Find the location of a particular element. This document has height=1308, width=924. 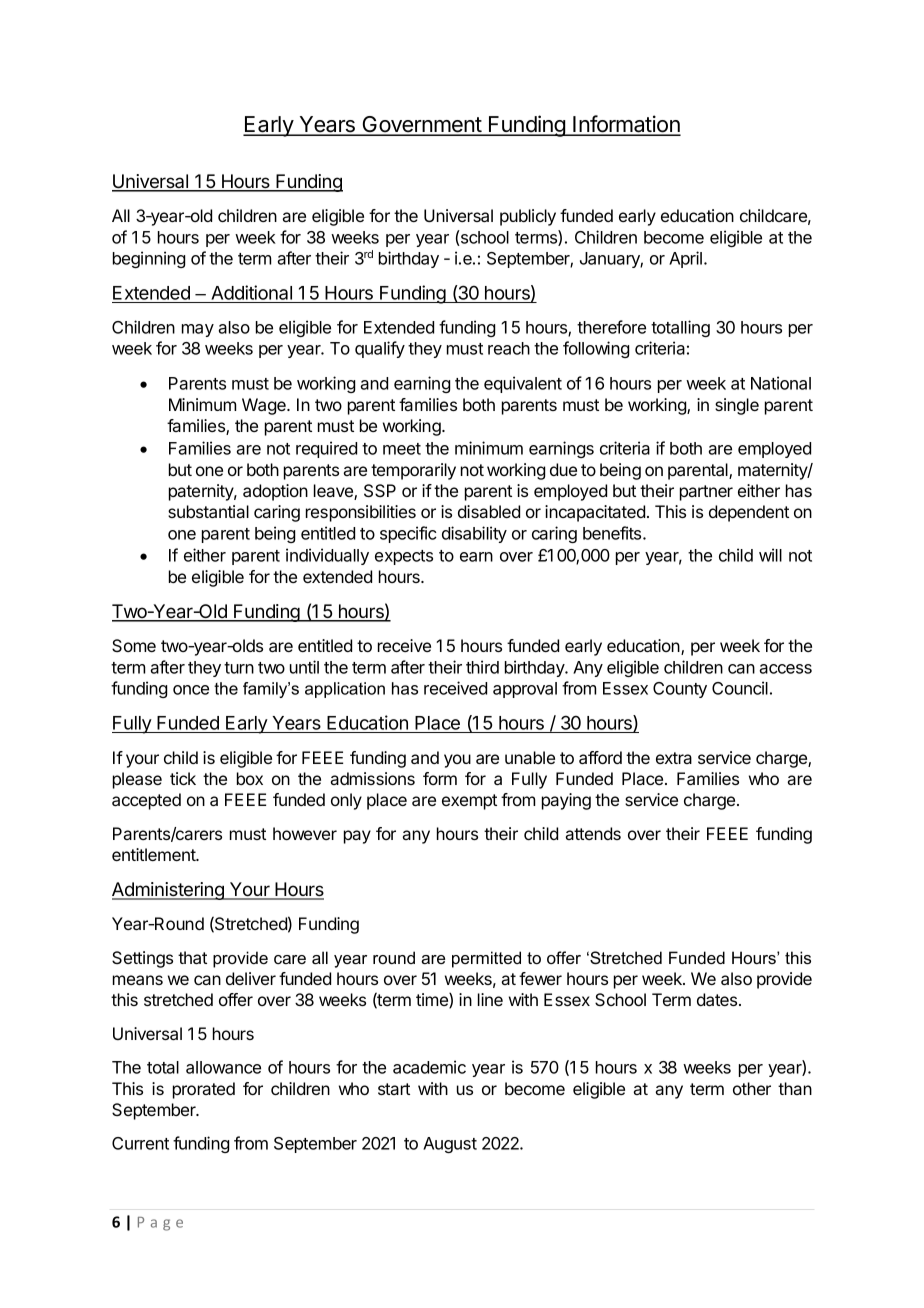

other is located at coordinates (752, 1088).
